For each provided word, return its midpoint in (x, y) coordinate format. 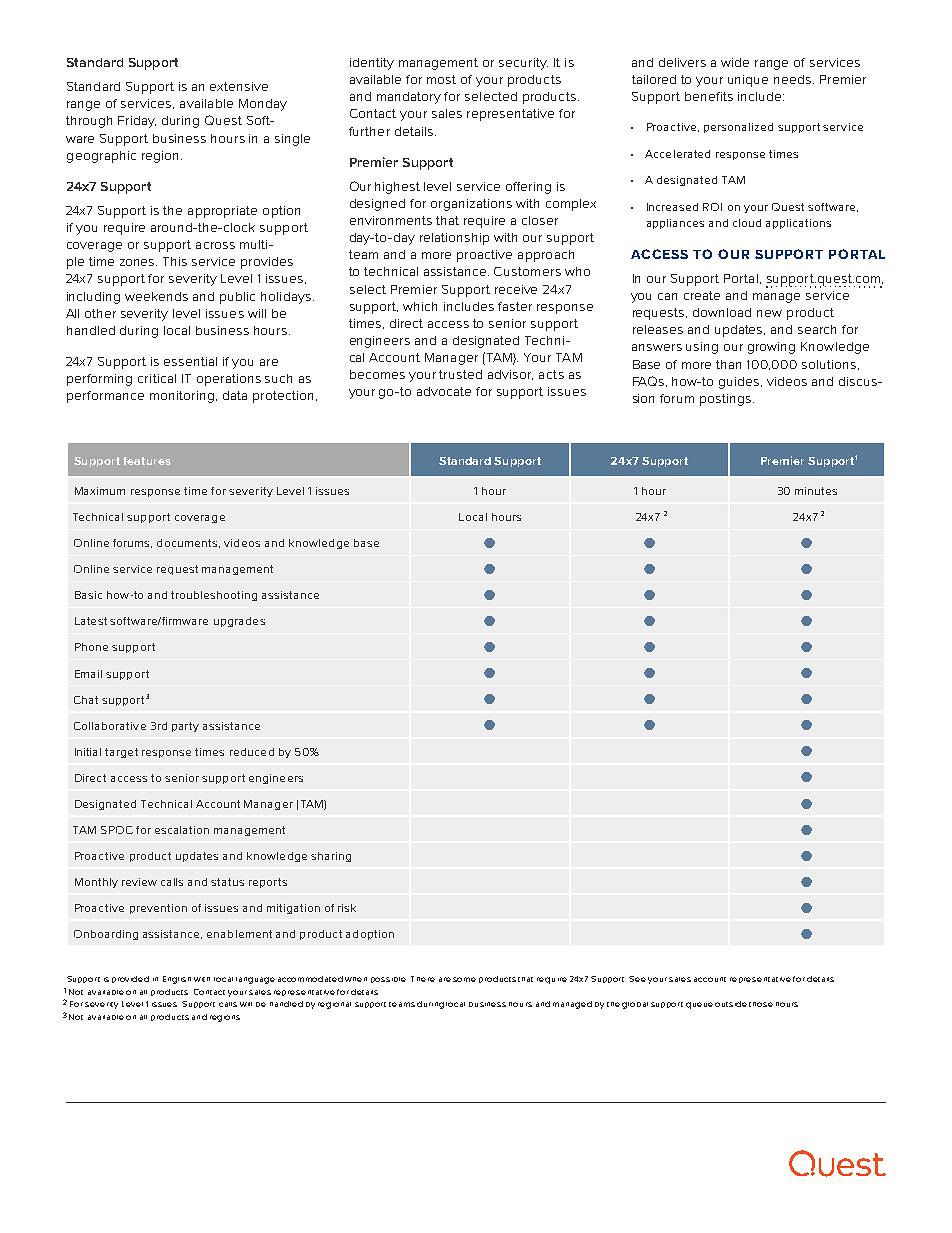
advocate (444, 391)
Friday (137, 122)
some (464, 979)
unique (748, 81)
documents (188, 543)
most (441, 79)
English (177, 980)
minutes (816, 491)
